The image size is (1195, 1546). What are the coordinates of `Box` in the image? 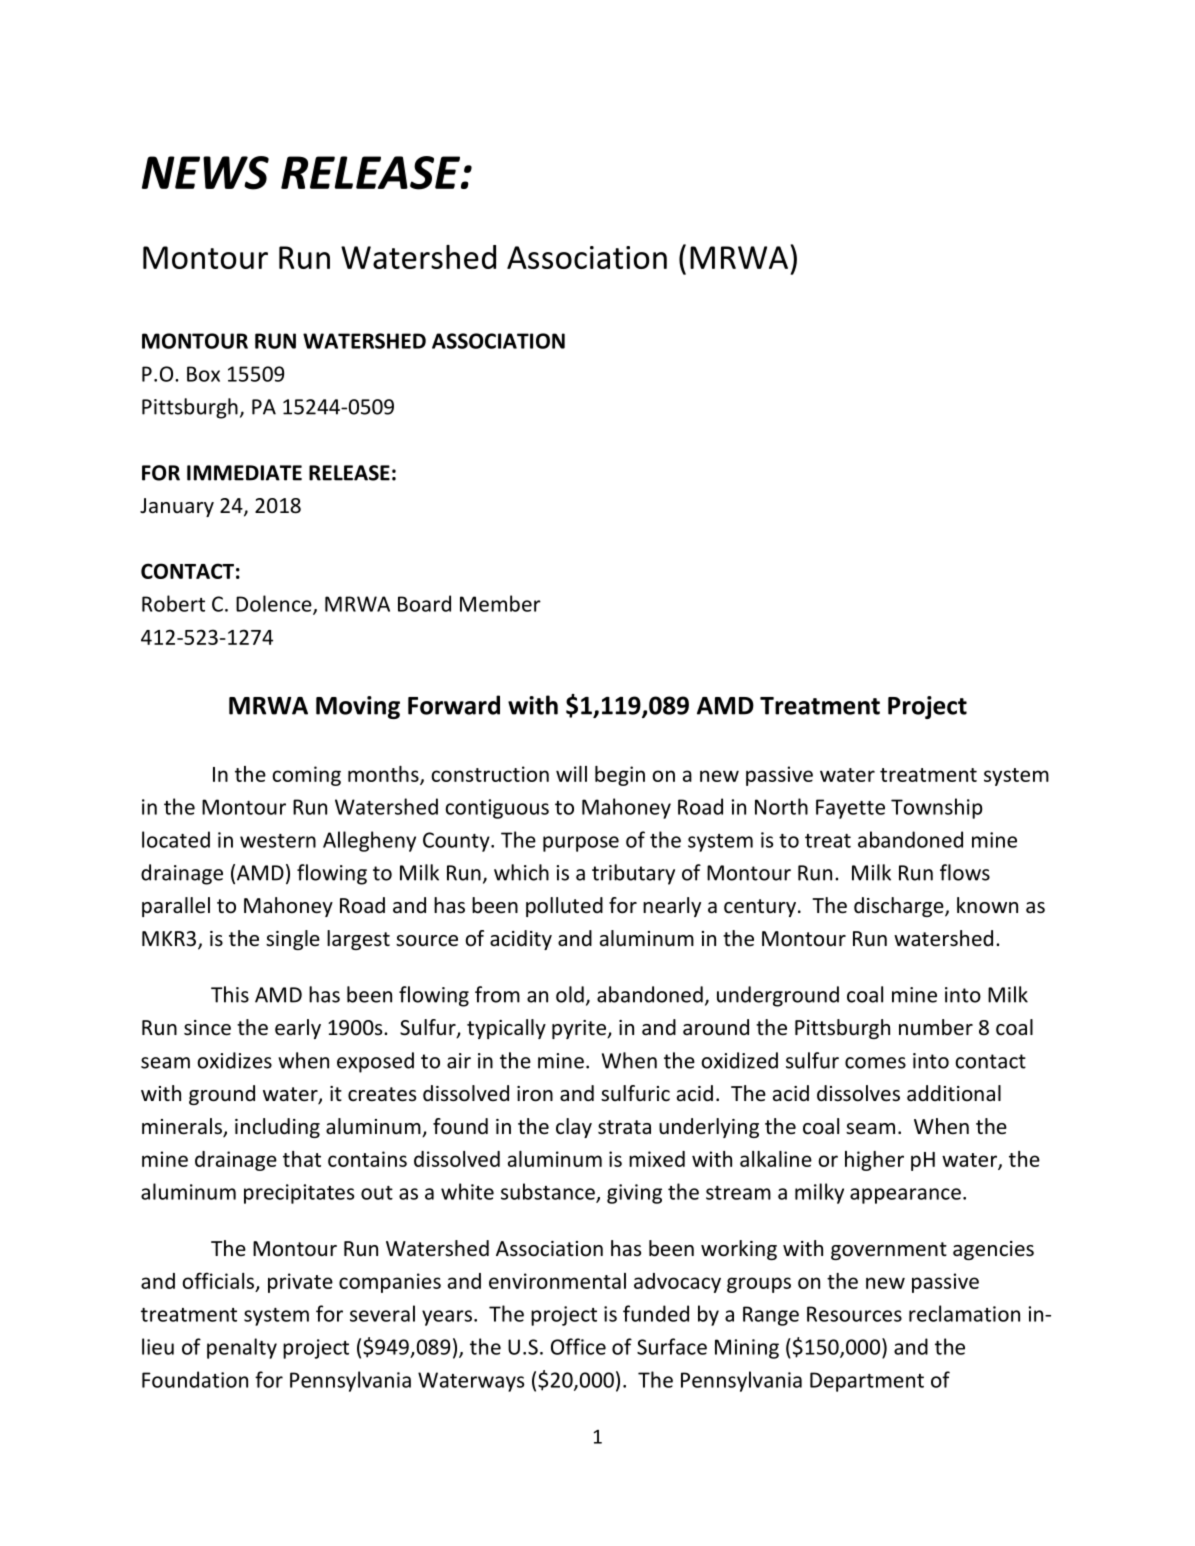 It's located at (203, 374).
